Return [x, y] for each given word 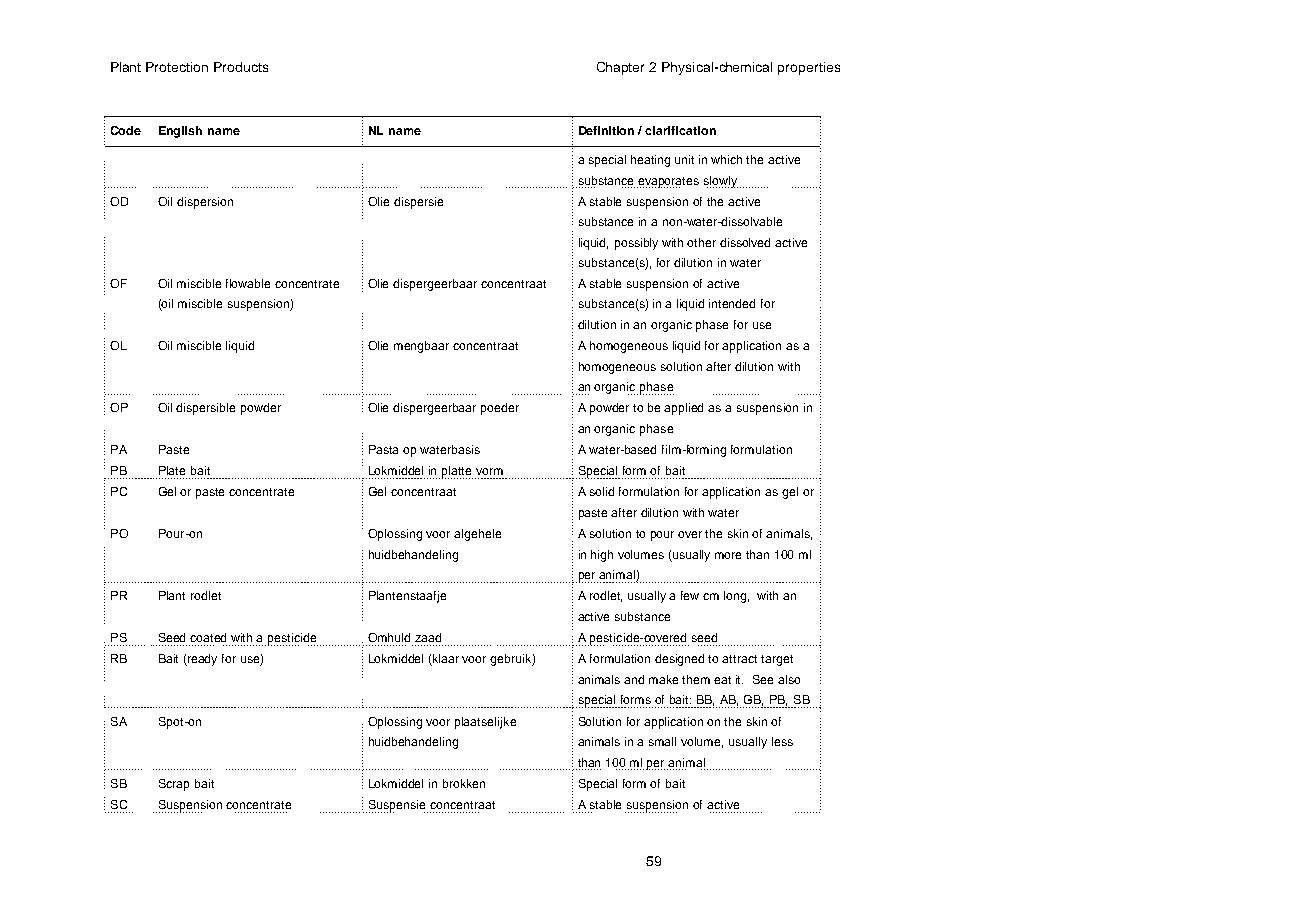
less [782, 741]
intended [732, 303]
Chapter [620, 68]
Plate [172, 470]
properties [809, 68]
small [662, 741]
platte [457, 472]
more [728, 555]
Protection [177, 67]
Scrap [174, 785]
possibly [636, 244]
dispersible [205, 409]
